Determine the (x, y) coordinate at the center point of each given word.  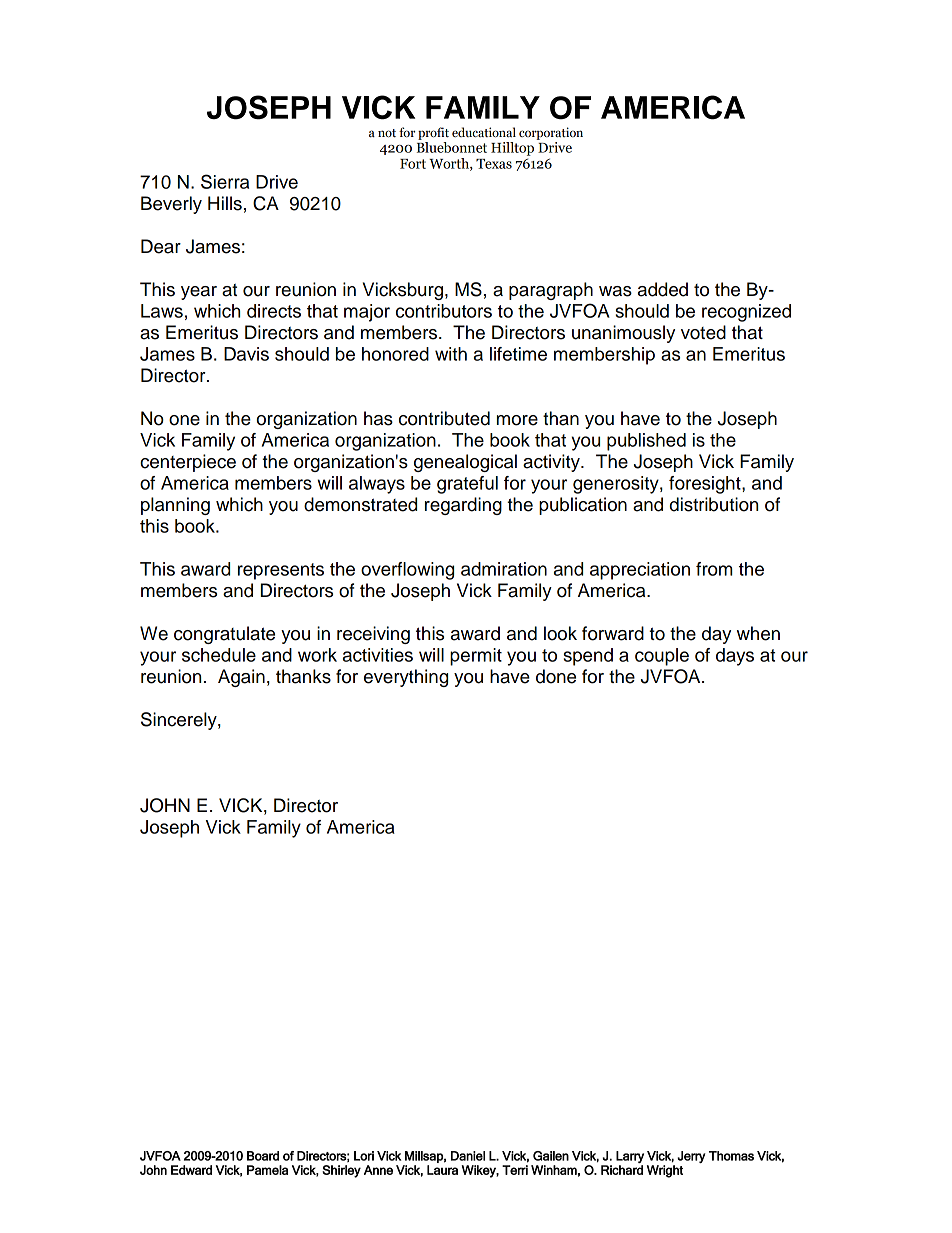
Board (263, 1156)
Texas (494, 164)
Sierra (225, 181)
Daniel (468, 1156)
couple (662, 657)
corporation (551, 133)
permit (476, 657)
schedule (219, 655)
